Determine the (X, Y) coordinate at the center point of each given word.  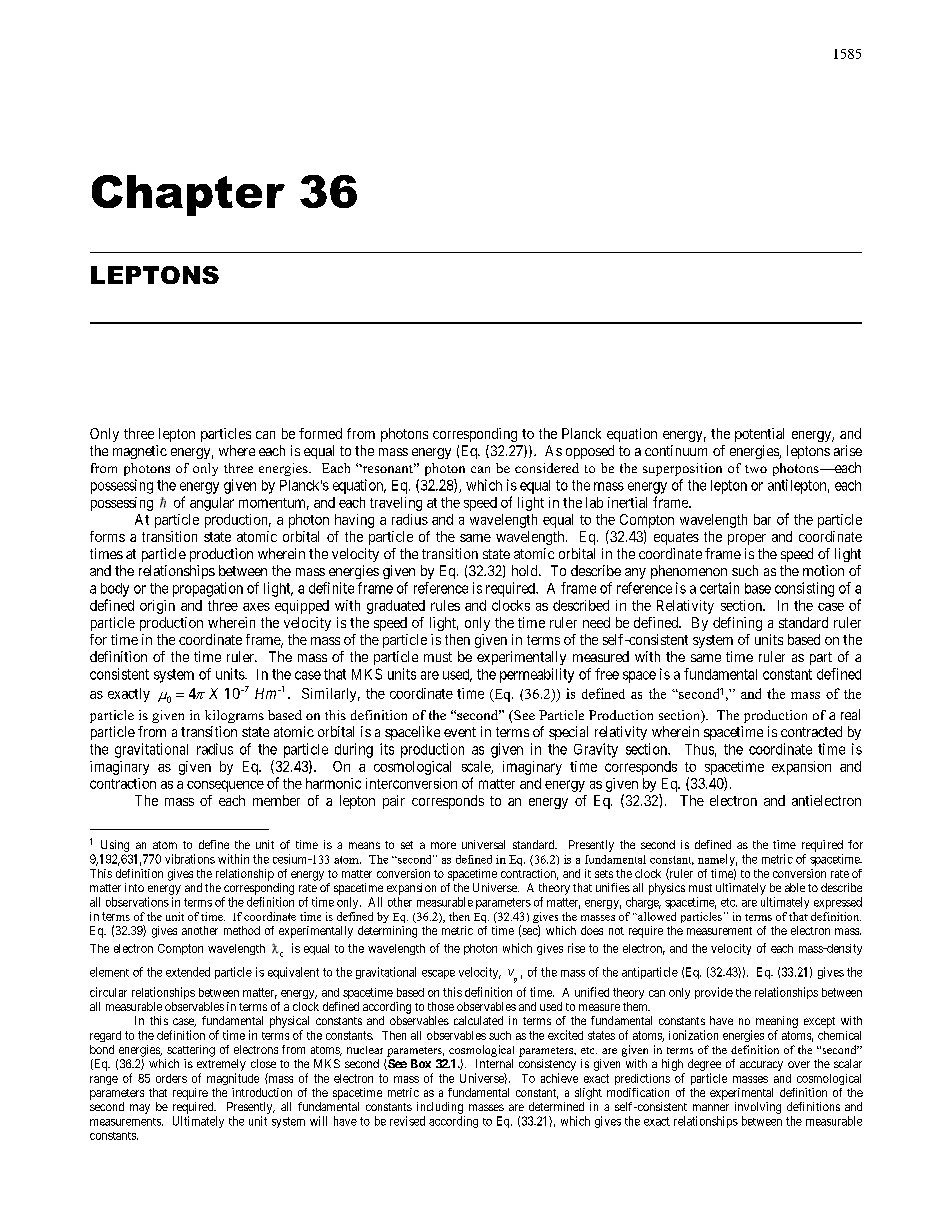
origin (157, 607)
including (440, 1108)
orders (171, 1078)
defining (737, 624)
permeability (537, 675)
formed (320, 433)
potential (759, 435)
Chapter (188, 195)
